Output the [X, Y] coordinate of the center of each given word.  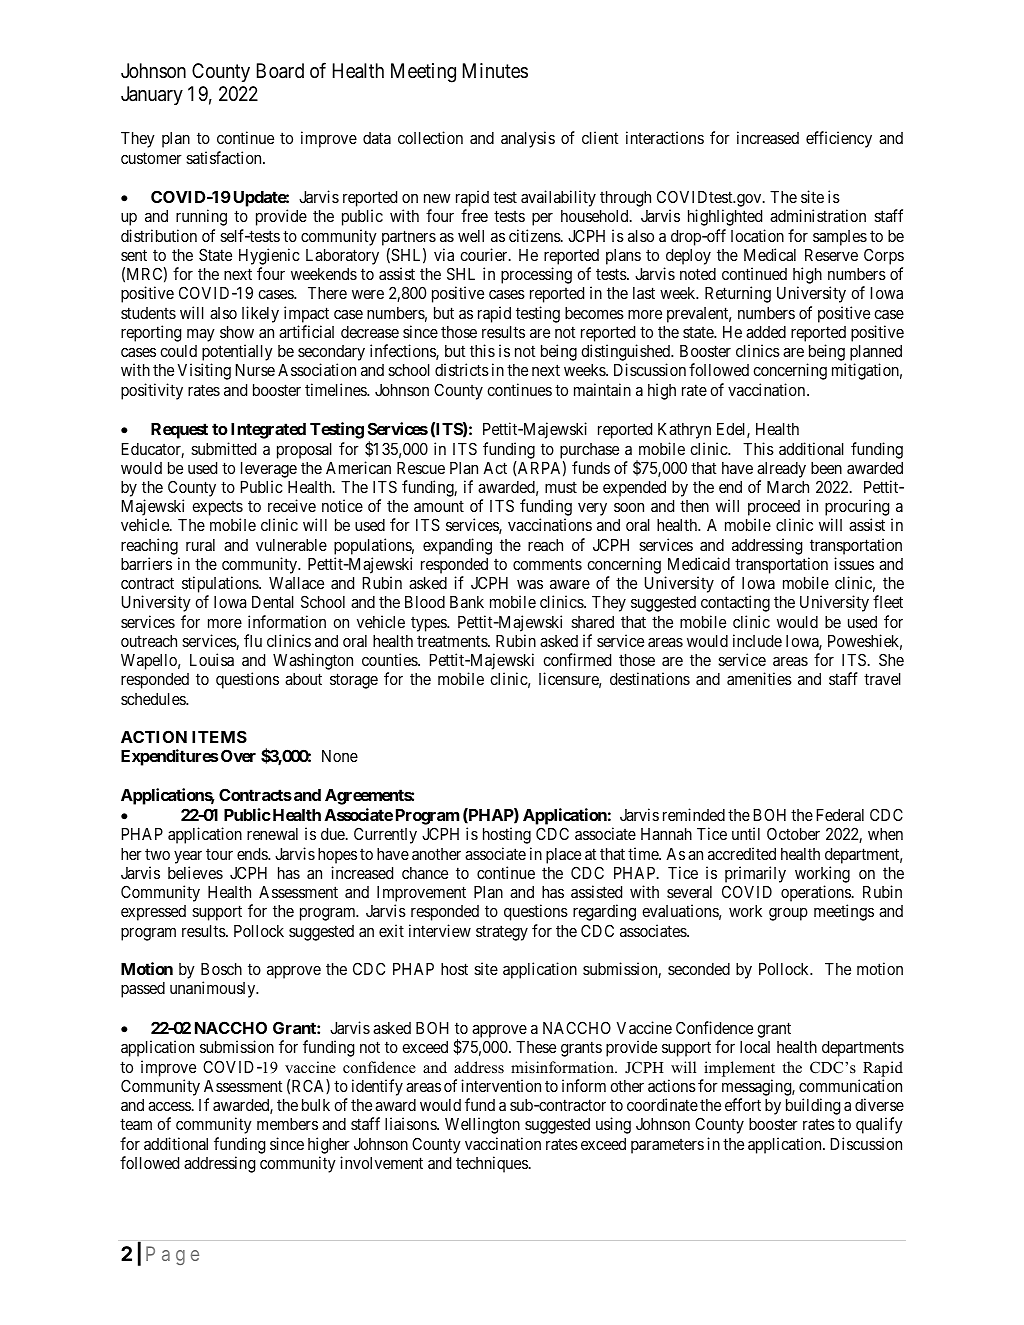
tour [219, 854]
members [287, 1124]
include [757, 640]
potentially [237, 354]
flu [253, 640]
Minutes [495, 70]
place [563, 856]
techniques [492, 1164]
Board [280, 71]
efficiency [839, 139]
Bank [467, 602]
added [766, 332]
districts [462, 369]
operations [816, 895]
